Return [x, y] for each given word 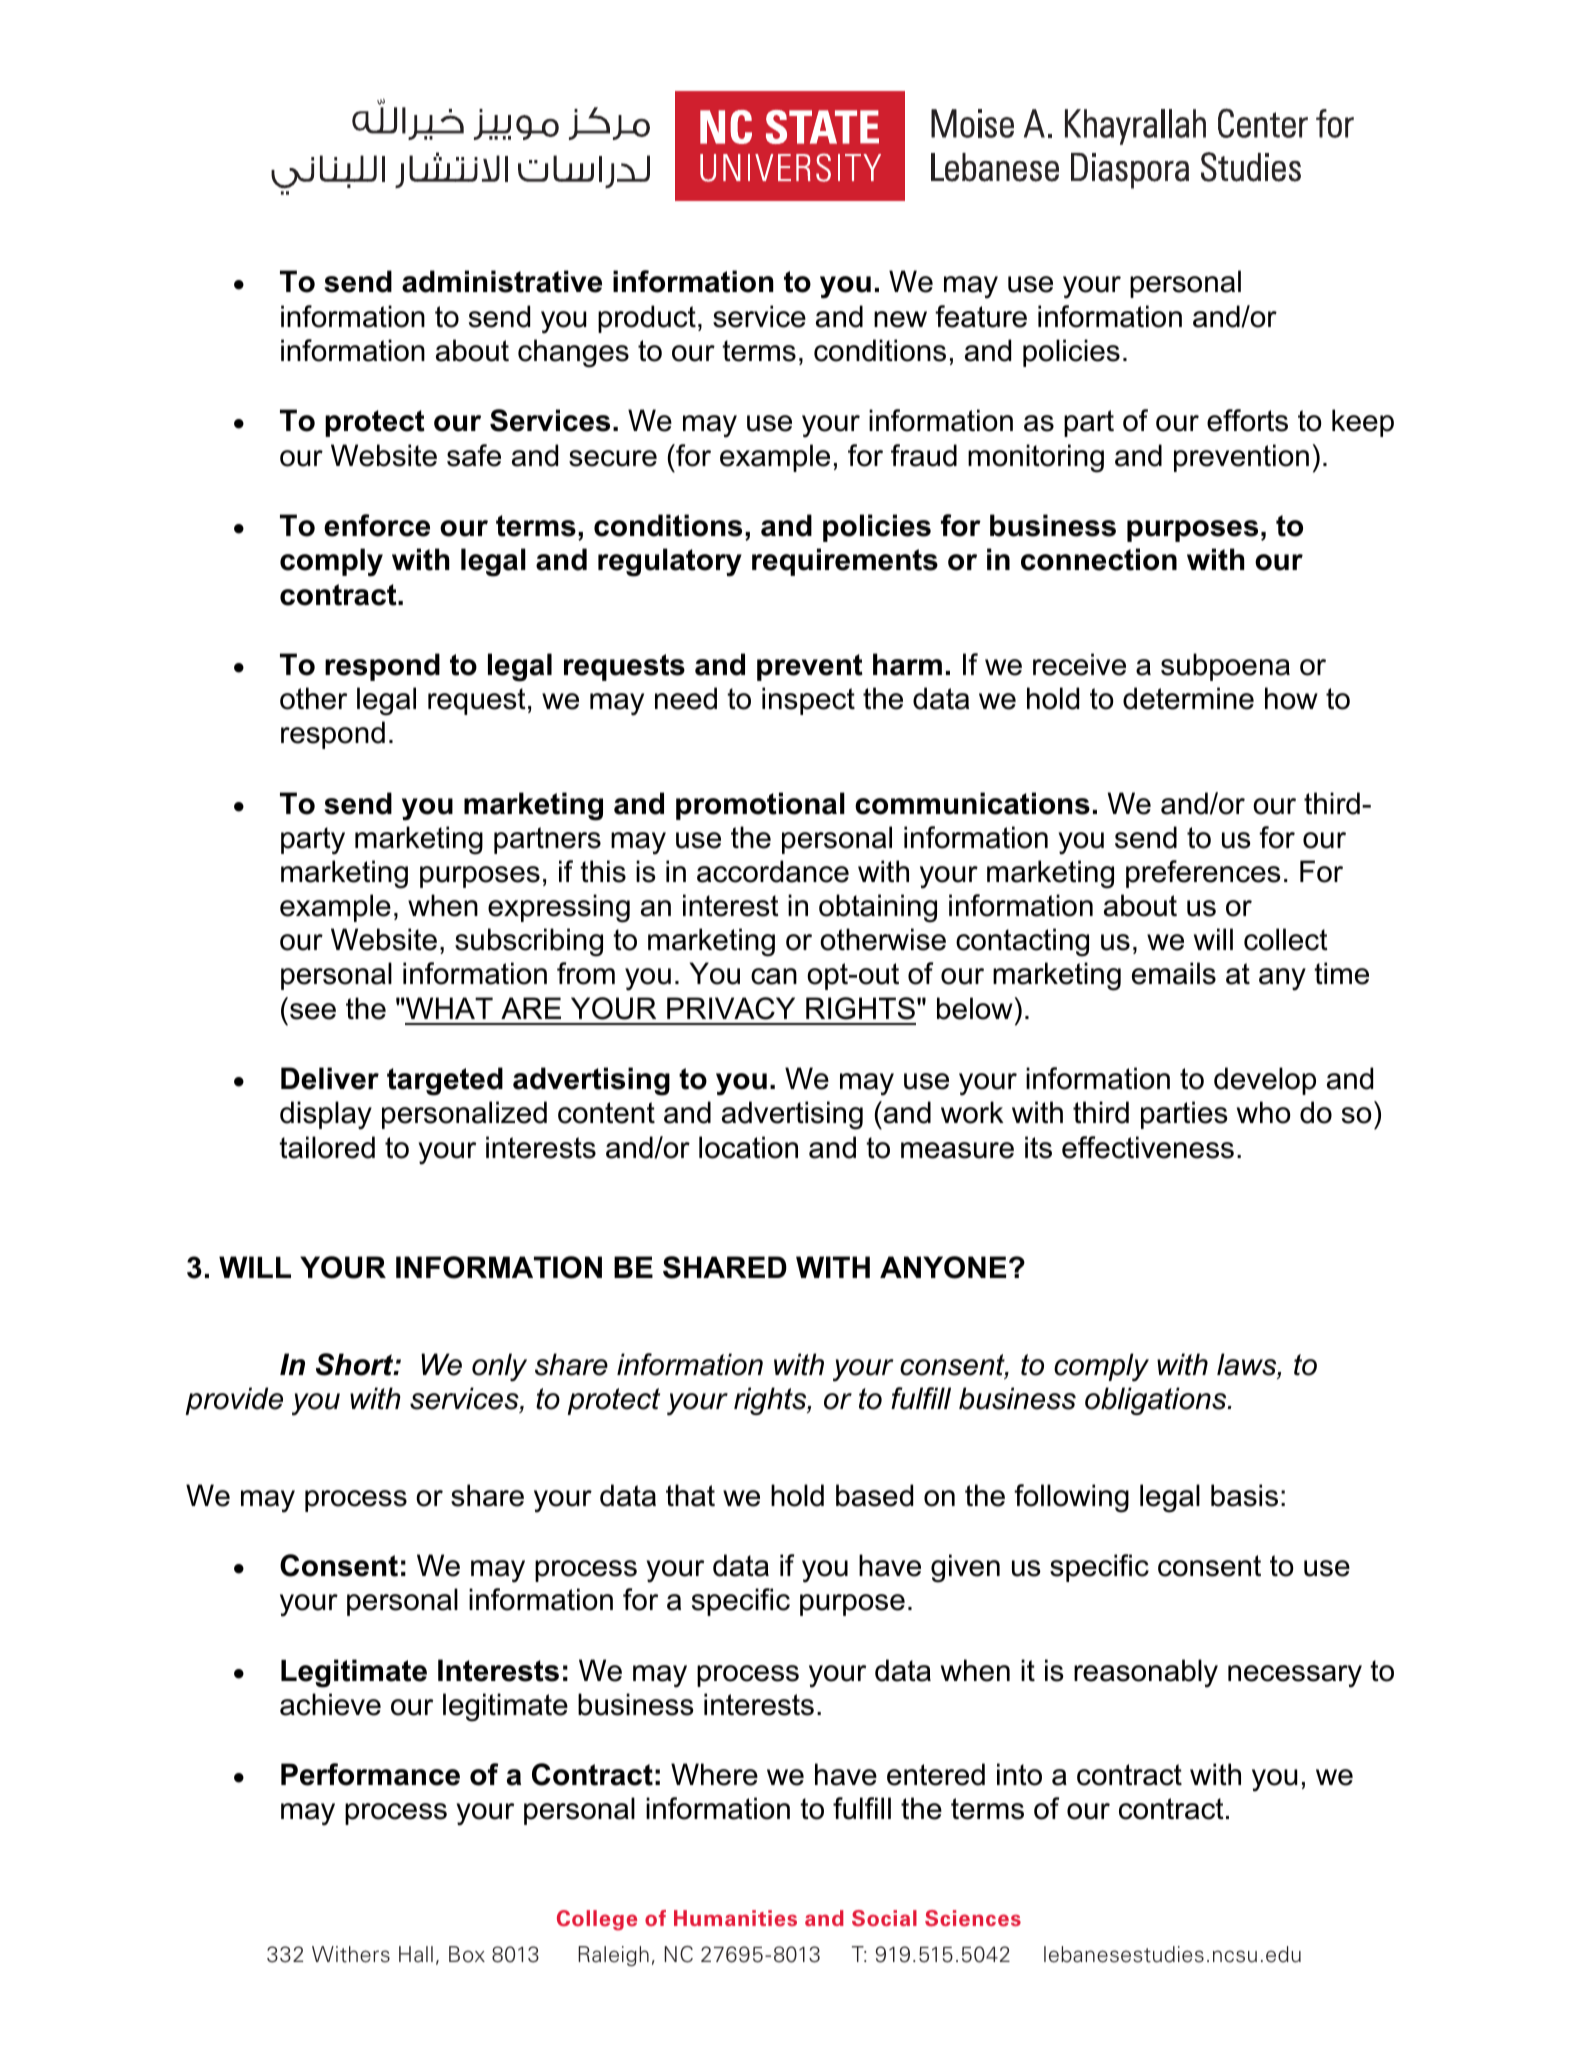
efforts [1247, 420]
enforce [377, 525]
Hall [416, 1954]
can [774, 976]
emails [1174, 973]
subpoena [1225, 667]
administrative [502, 281]
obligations [1157, 1401]
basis [1244, 1495]
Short [356, 1364]
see [313, 1011]
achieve [330, 1704]
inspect [808, 701]
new [900, 319]
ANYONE [943, 1267]
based [874, 1495]
